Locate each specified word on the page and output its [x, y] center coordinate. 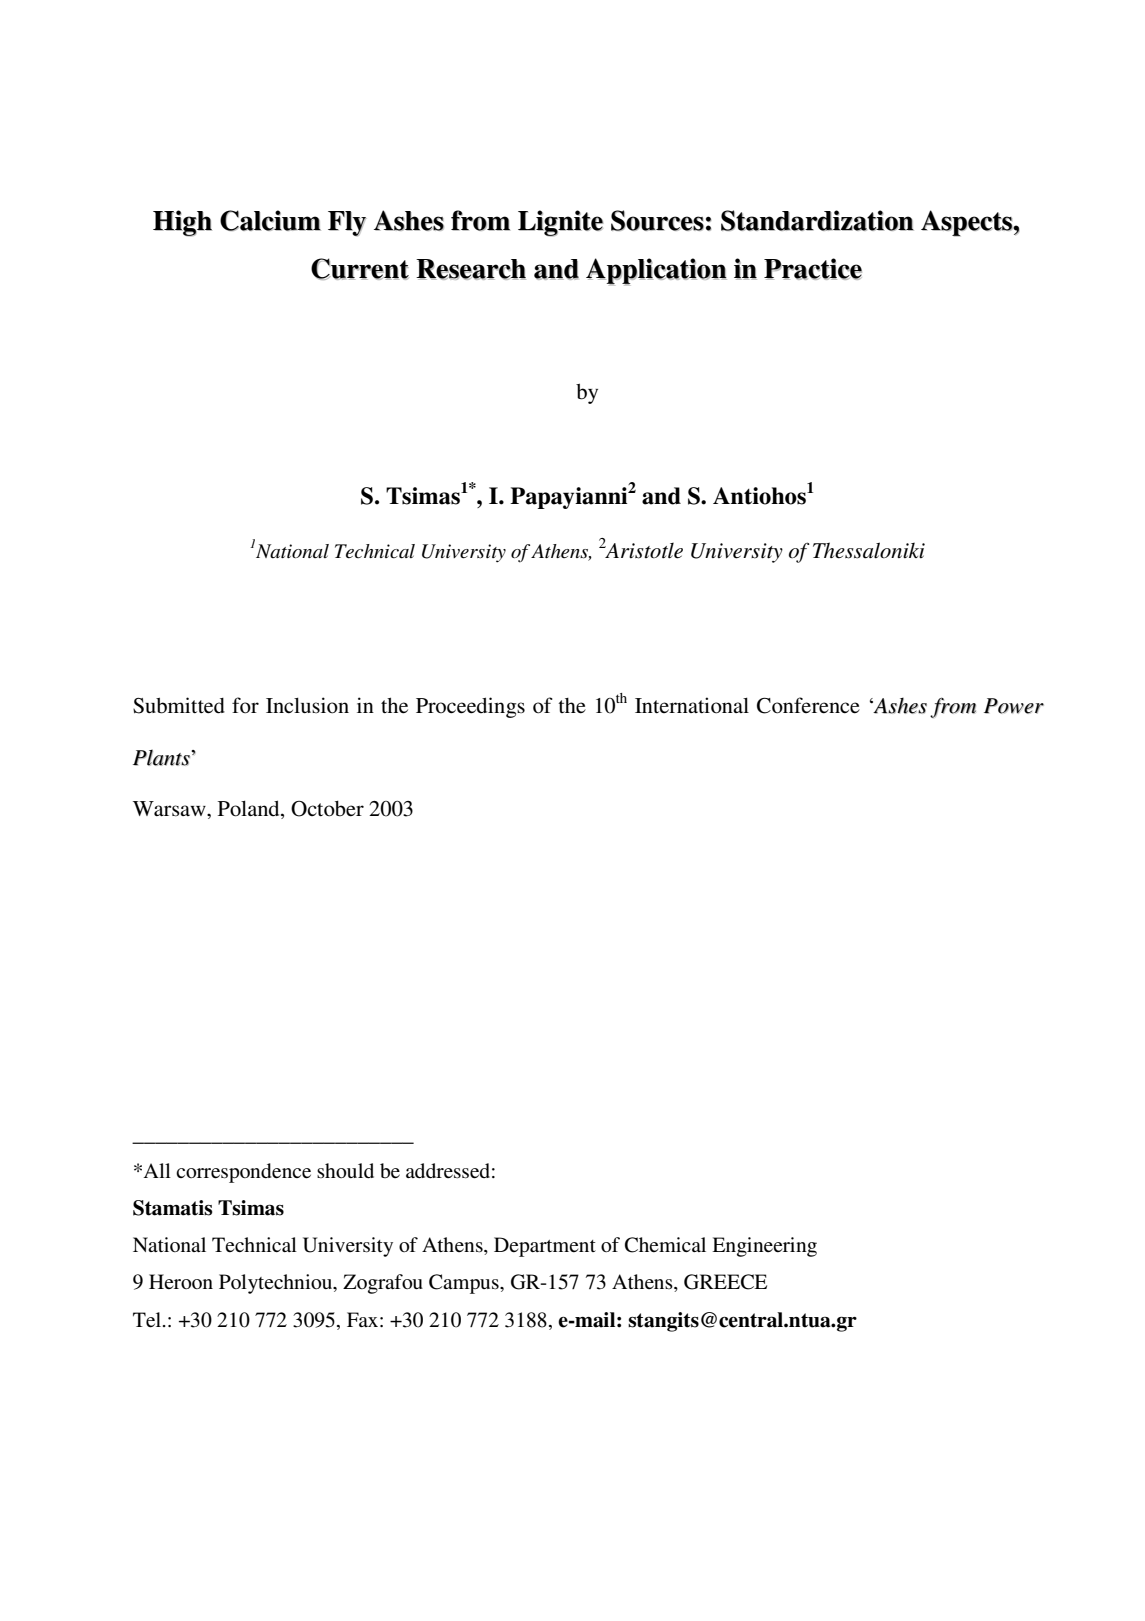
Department [545, 1247]
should [345, 1171]
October [327, 809]
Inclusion [307, 705]
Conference [808, 705]
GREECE [725, 1282]
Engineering [764, 1247]
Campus [465, 1284]
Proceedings [470, 707]
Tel [148, 1320]
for [245, 705]
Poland [250, 809]
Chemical [665, 1245]
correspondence [243, 1173]
